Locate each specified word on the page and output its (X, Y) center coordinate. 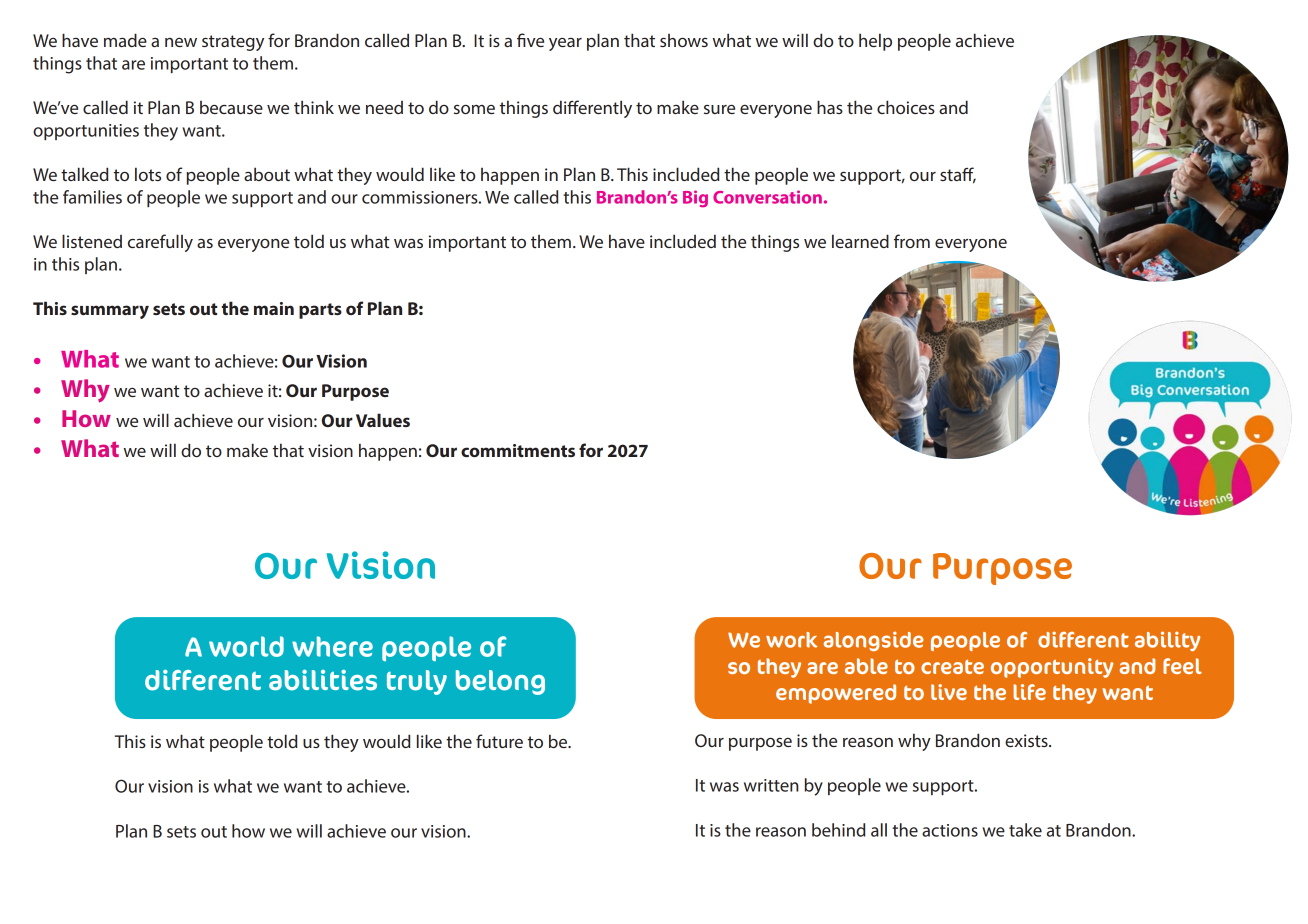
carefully (160, 243)
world (246, 646)
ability (1167, 641)
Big (695, 198)
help (875, 42)
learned (860, 241)
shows (684, 40)
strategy (233, 43)
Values (383, 420)
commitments (518, 450)
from (912, 241)
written (771, 785)
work (791, 640)
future (499, 741)
